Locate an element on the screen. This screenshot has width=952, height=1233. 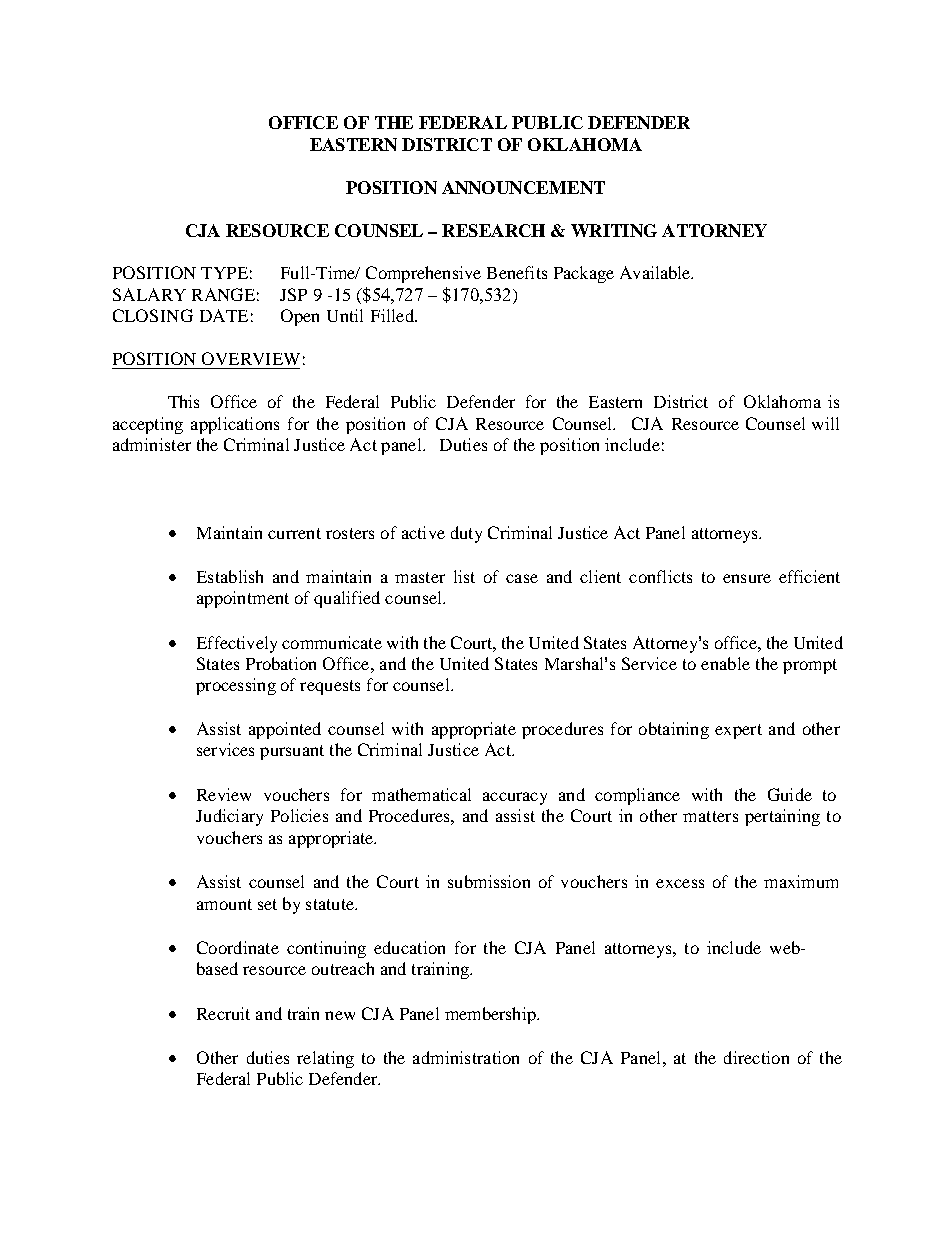
Judiciary is located at coordinates (229, 817).
